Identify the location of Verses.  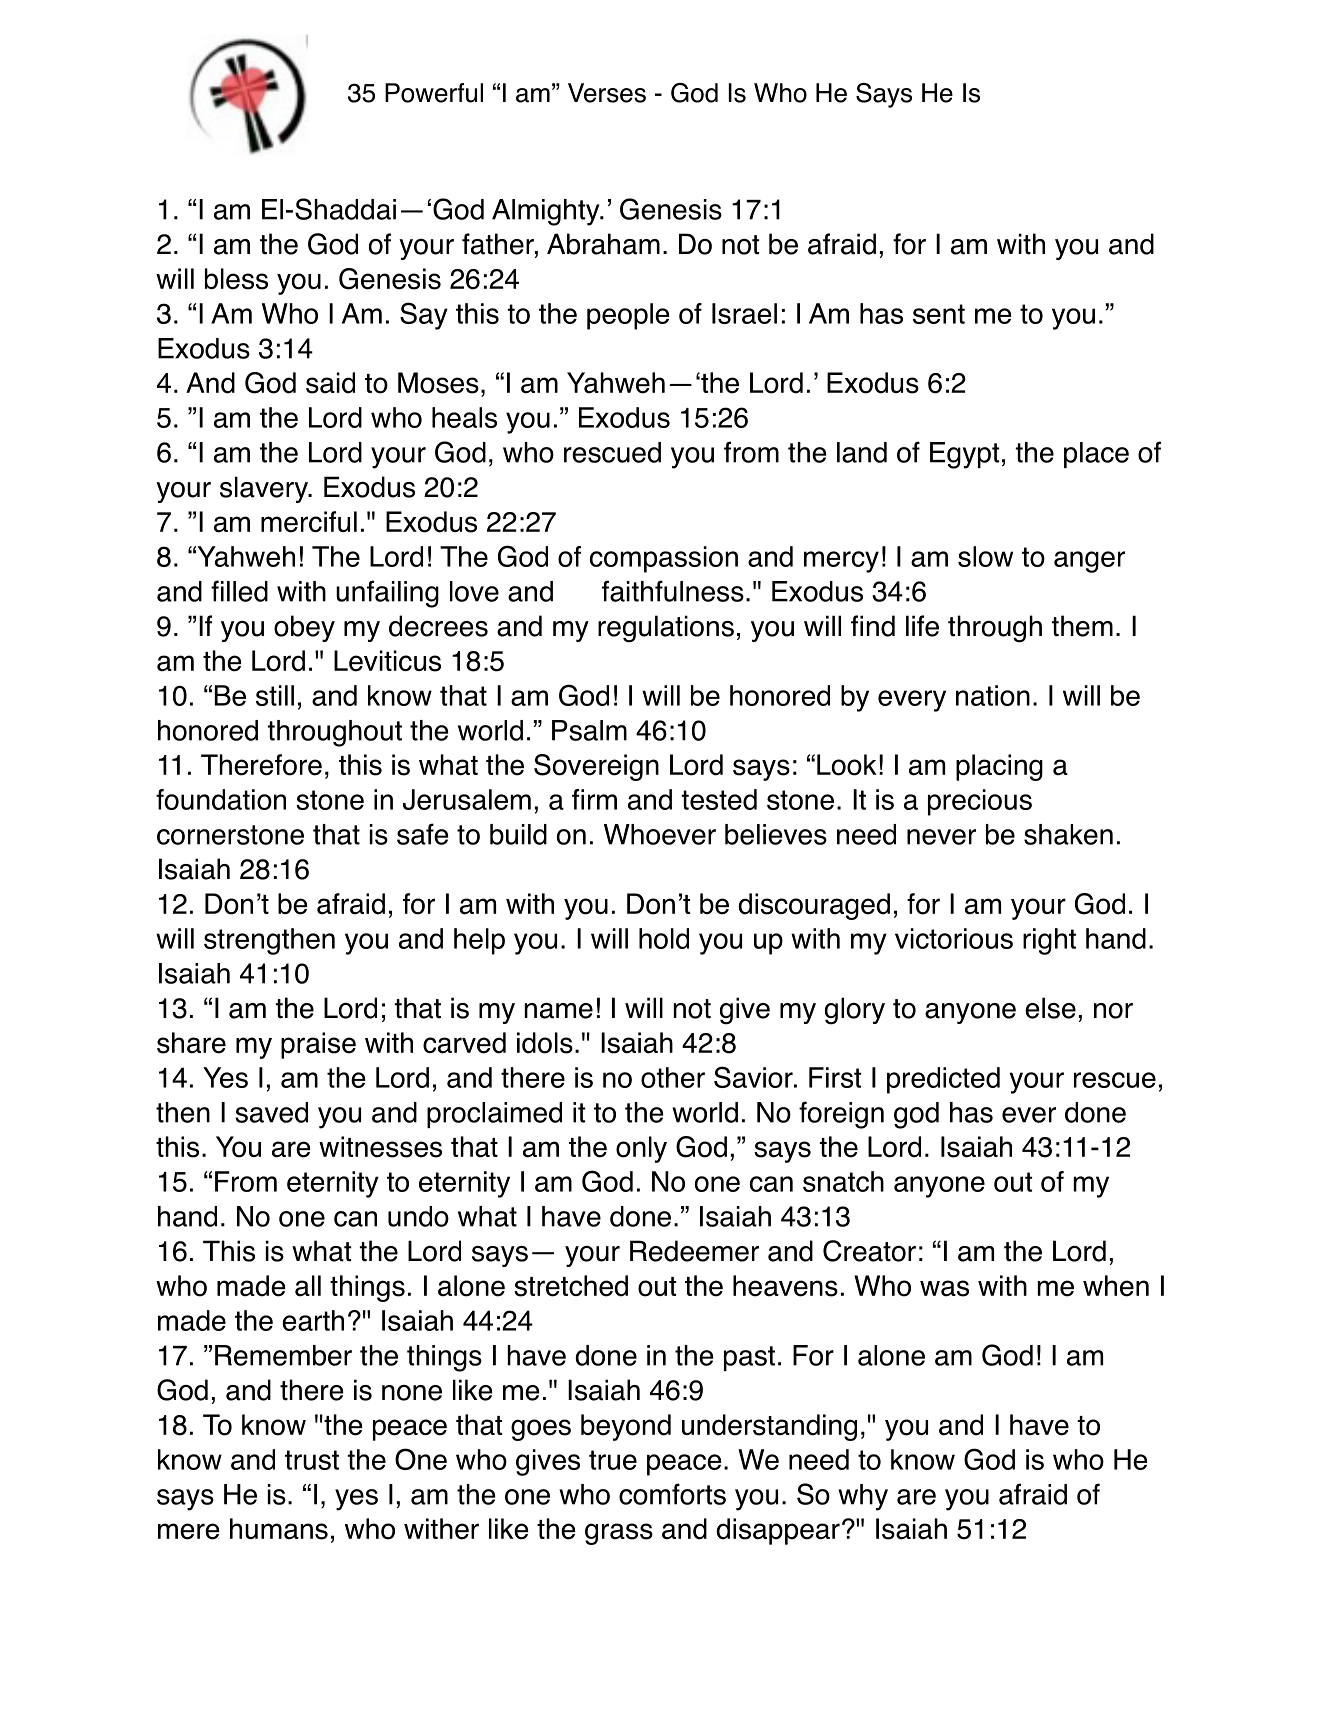
(607, 93).
